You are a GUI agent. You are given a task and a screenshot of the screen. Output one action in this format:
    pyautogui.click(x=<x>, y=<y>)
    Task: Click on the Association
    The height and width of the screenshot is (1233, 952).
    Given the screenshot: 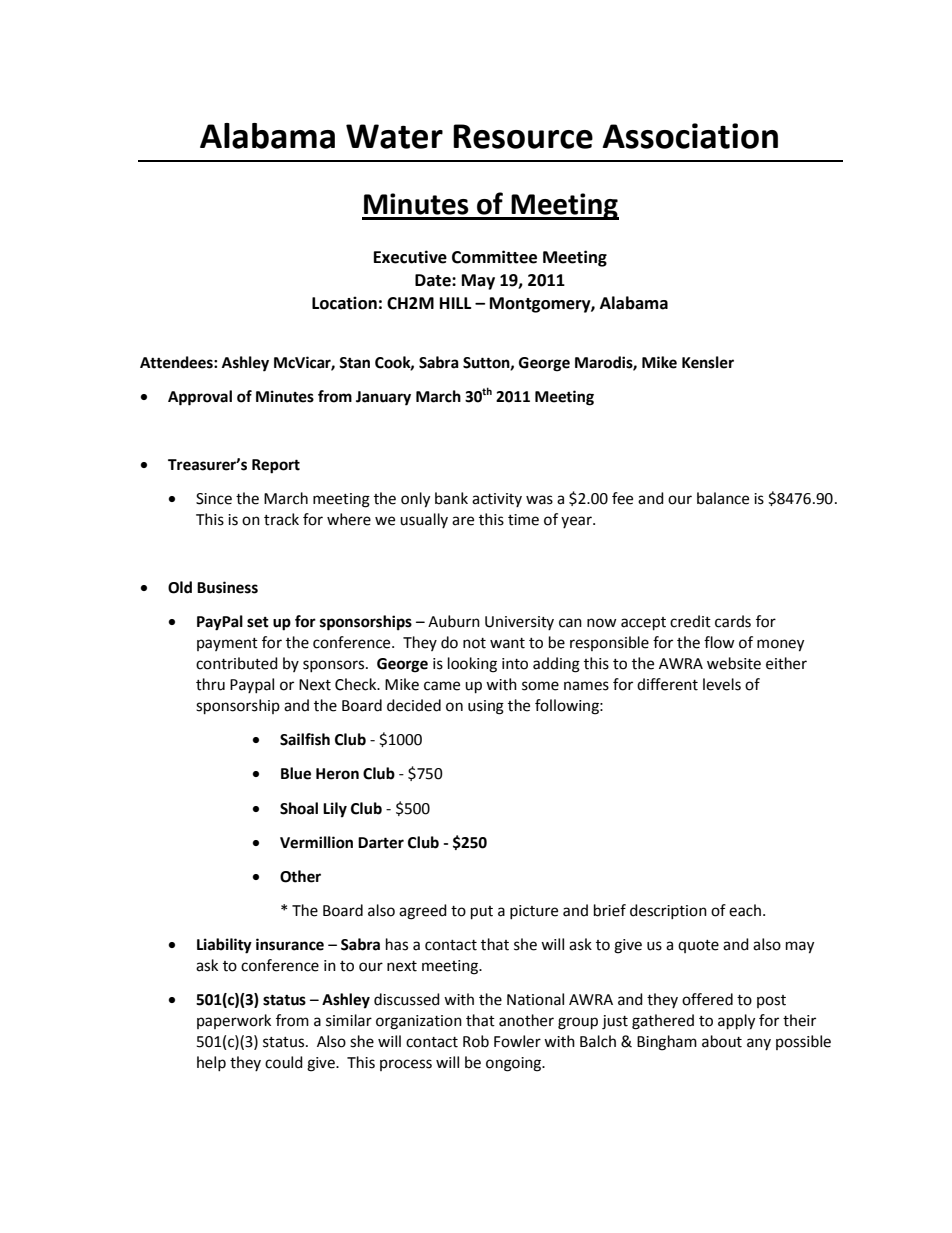 What is the action you would take?
    pyautogui.click(x=690, y=136)
